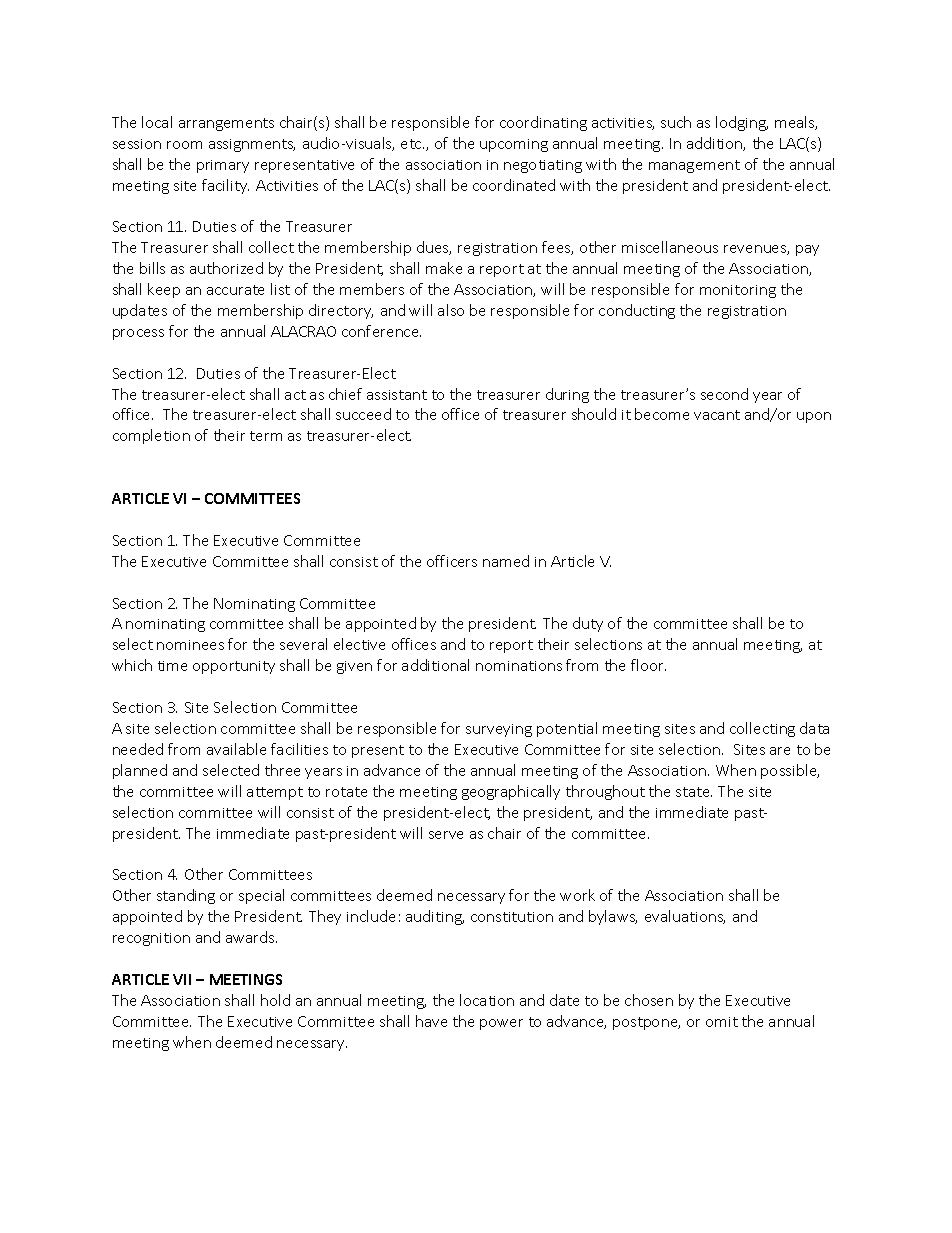  I want to click on lodging, so click(742, 123).
